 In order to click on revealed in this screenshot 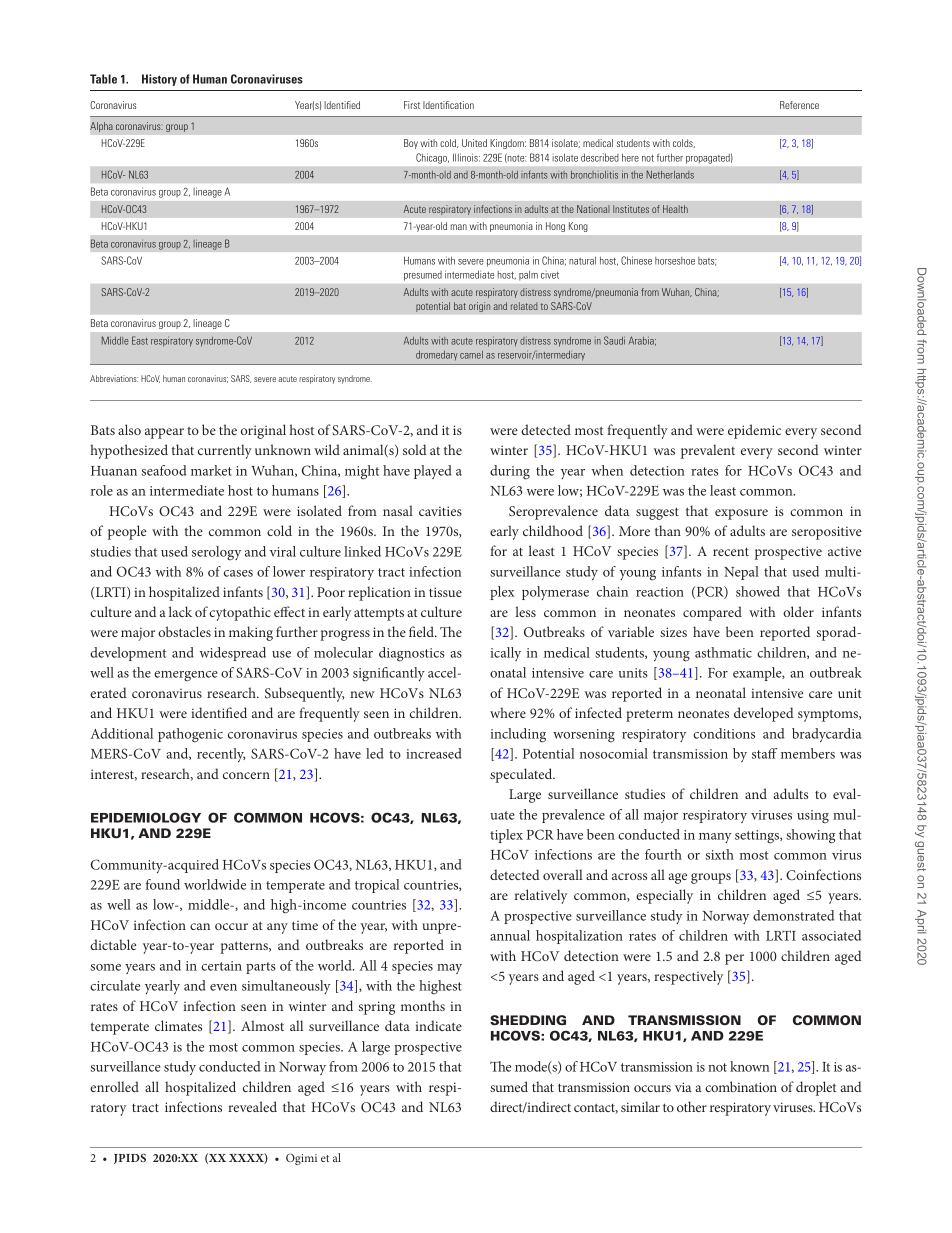, I will do `click(252, 1106)`.
